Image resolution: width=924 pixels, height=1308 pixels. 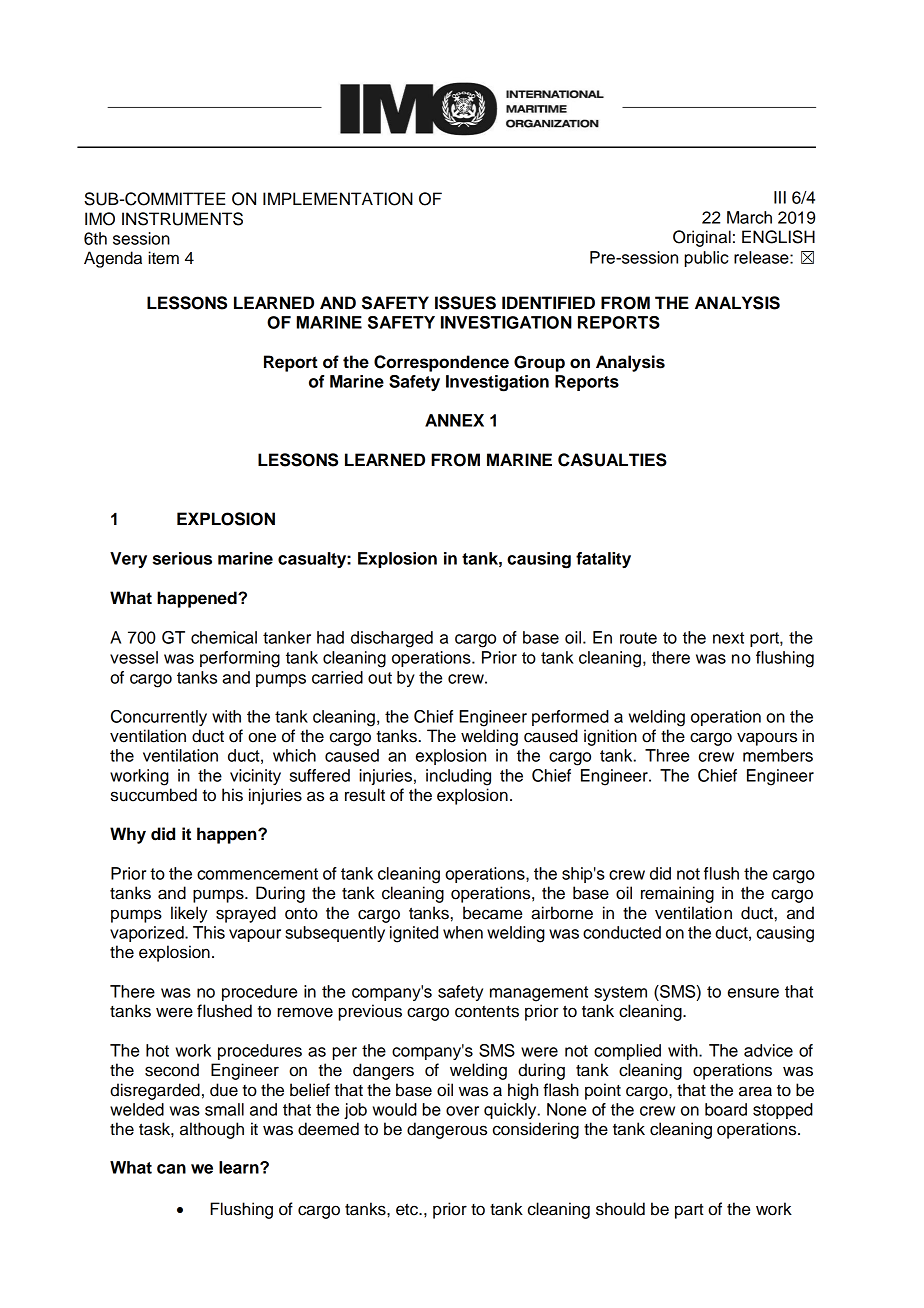 What do you see at coordinates (408, 1210) in the screenshot?
I see `etc` at bounding box center [408, 1210].
